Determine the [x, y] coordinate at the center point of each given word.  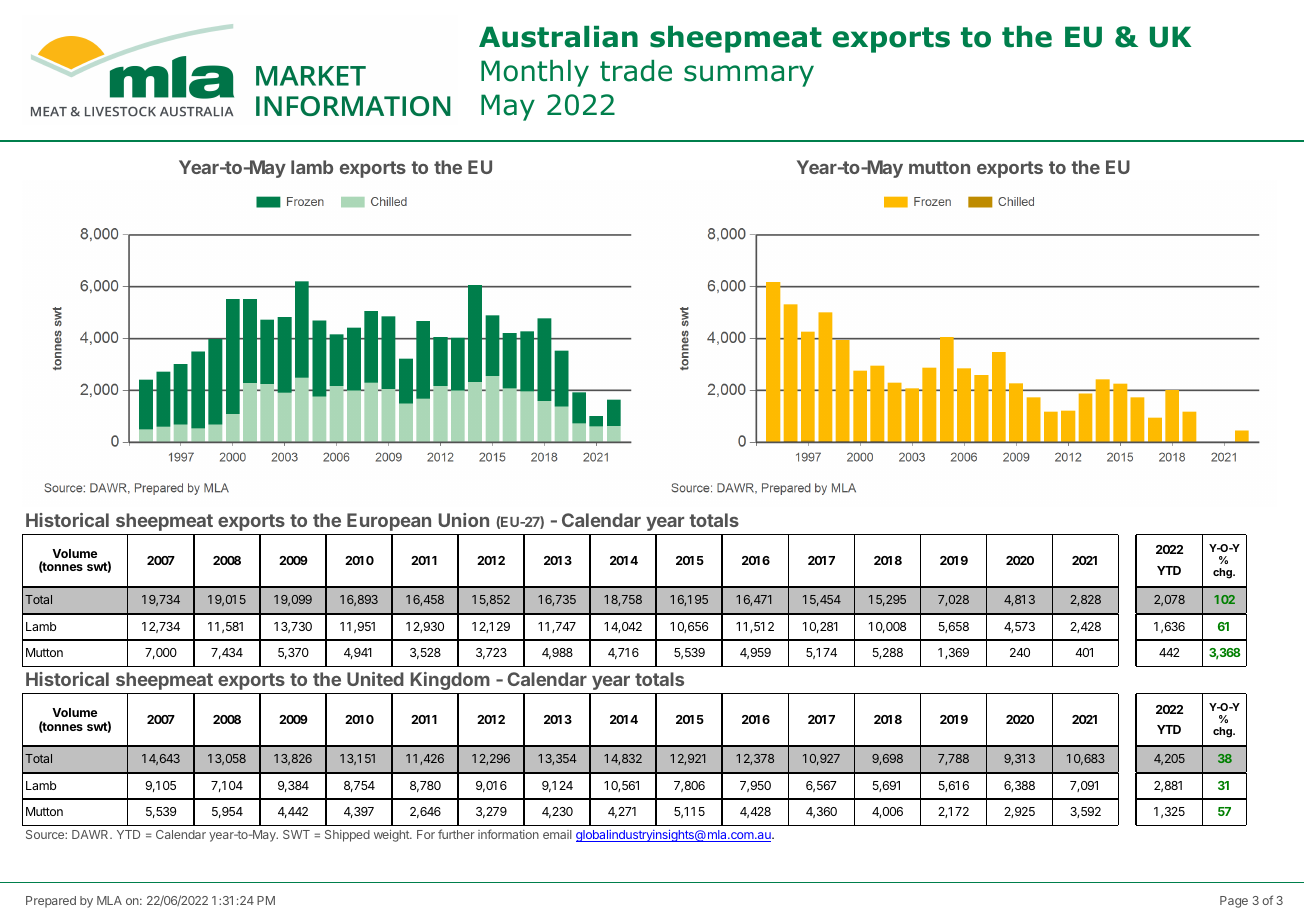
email [557, 834]
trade [636, 71]
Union [464, 520]
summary [749, 76]
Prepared [51, 902]
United [375, 679]
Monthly [535, 73]
